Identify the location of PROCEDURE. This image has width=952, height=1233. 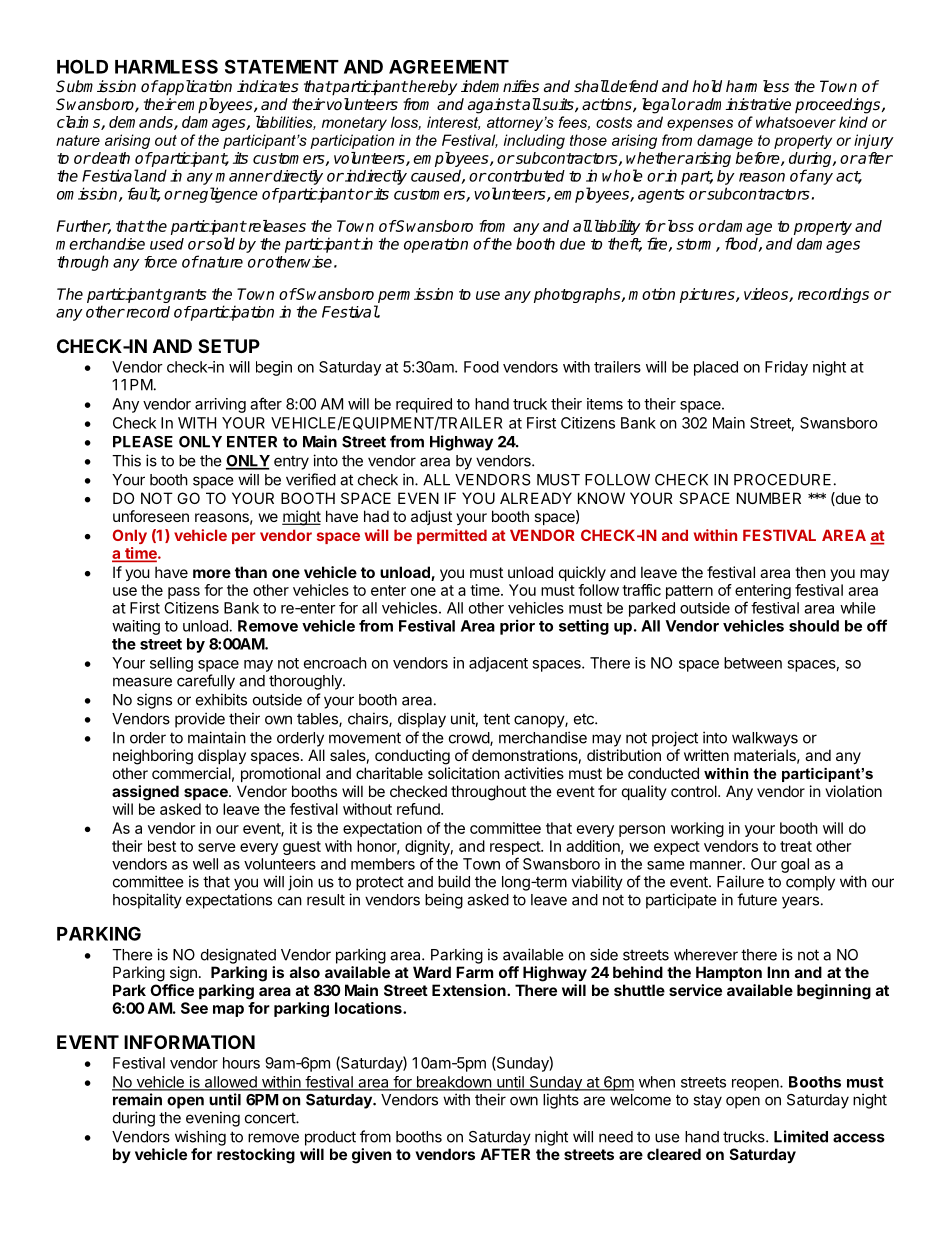
(782, 480).
